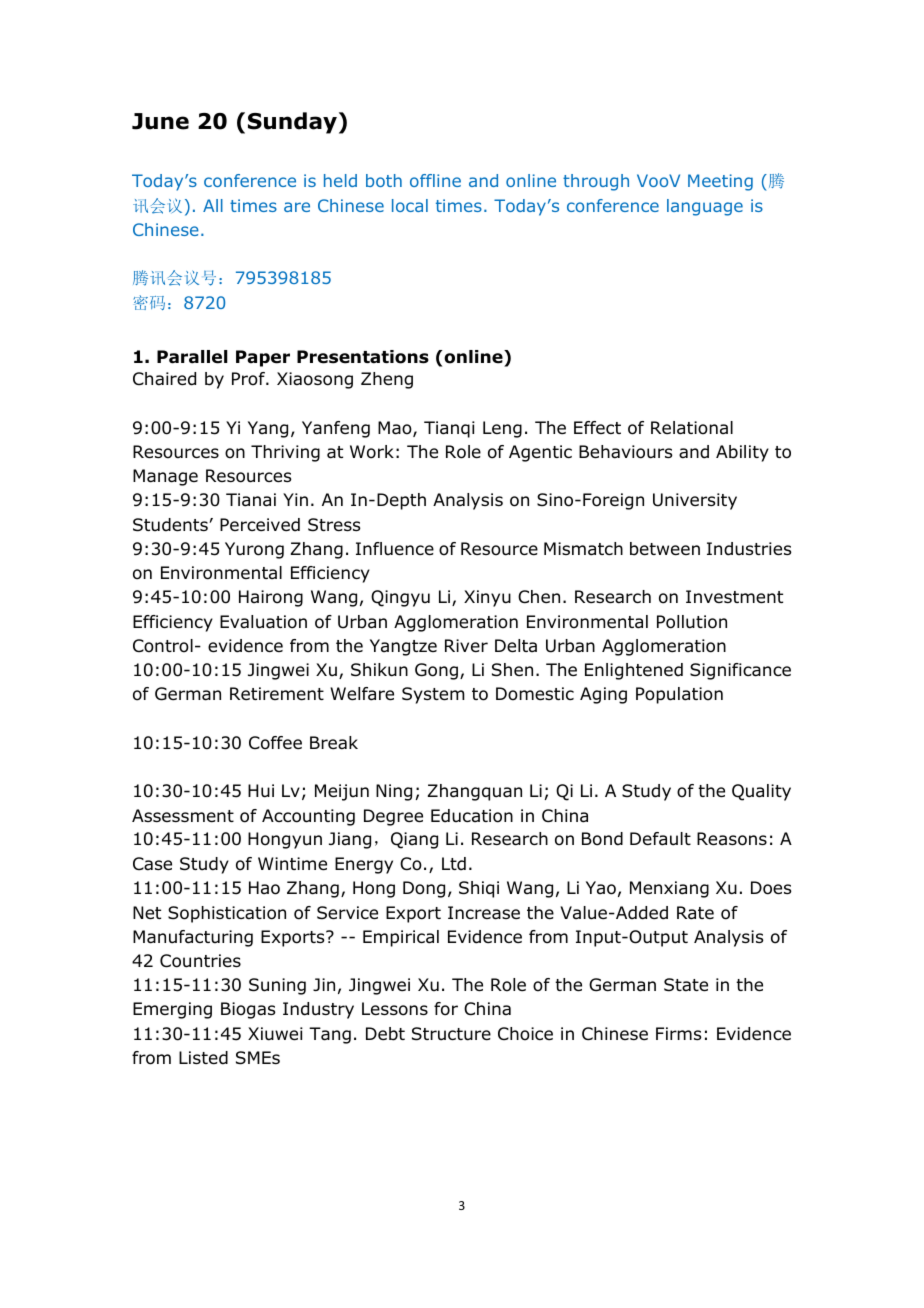 Image resolution: width=924 pixels, height=1308 pixels. What do you see at coordinates (387, 380) in the screenshot?
I see `Zheng` at bounding box center [387, 380].
